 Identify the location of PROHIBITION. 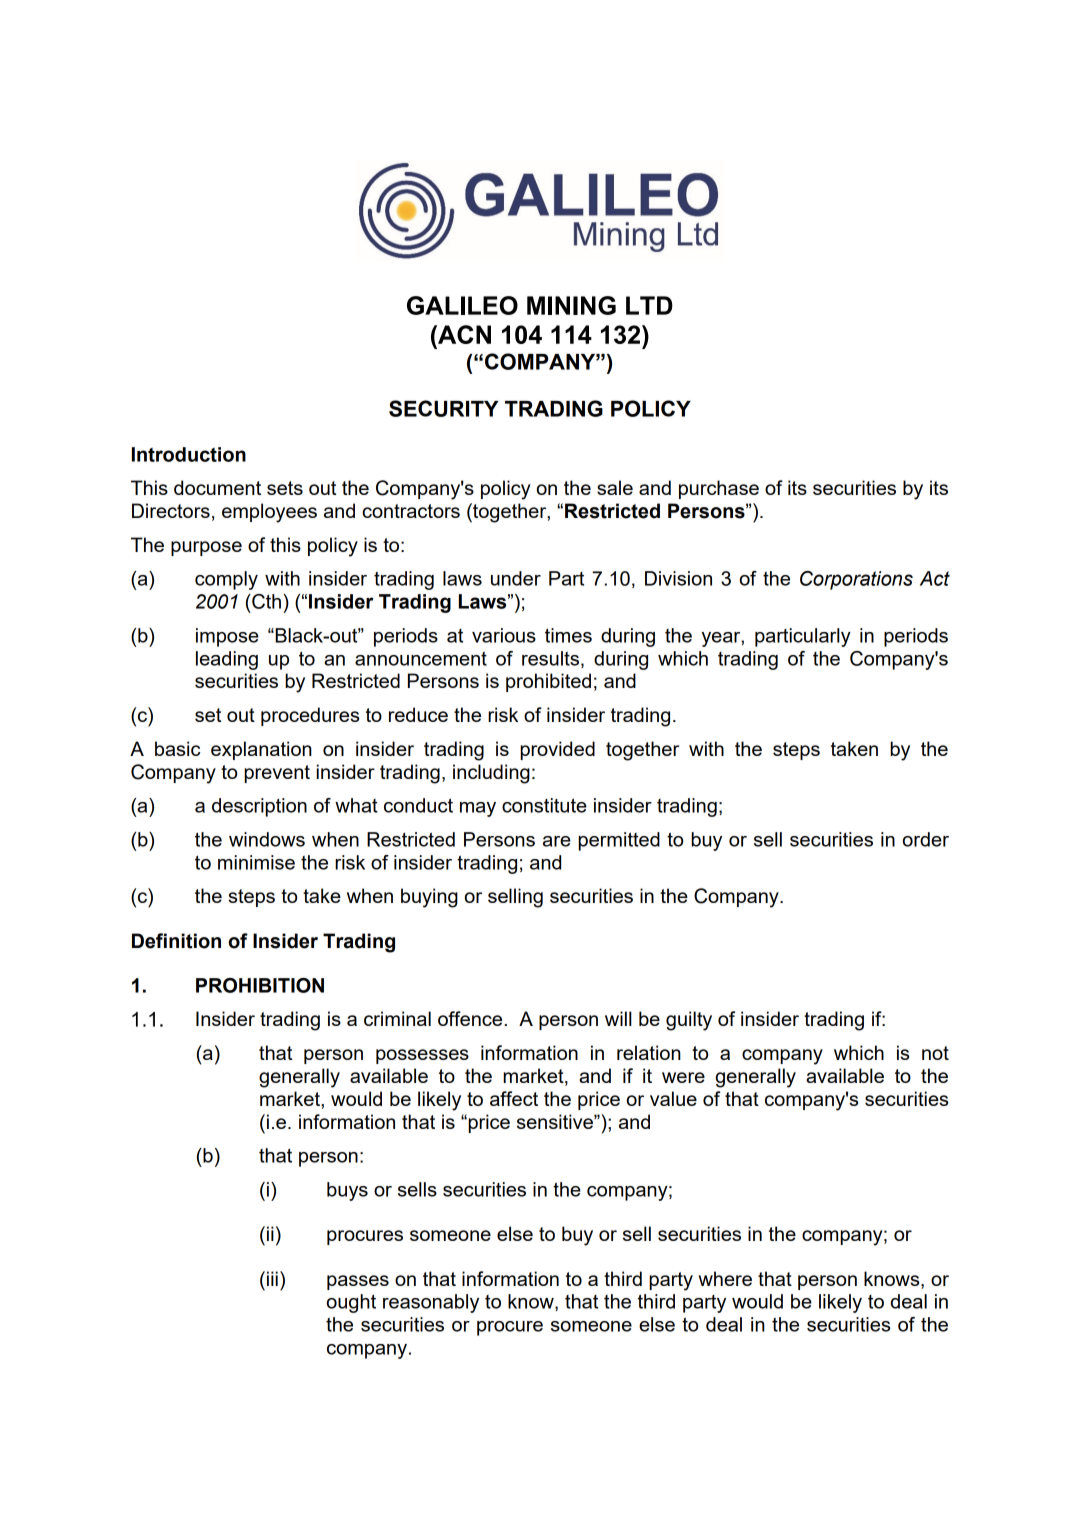
(260, 985).
